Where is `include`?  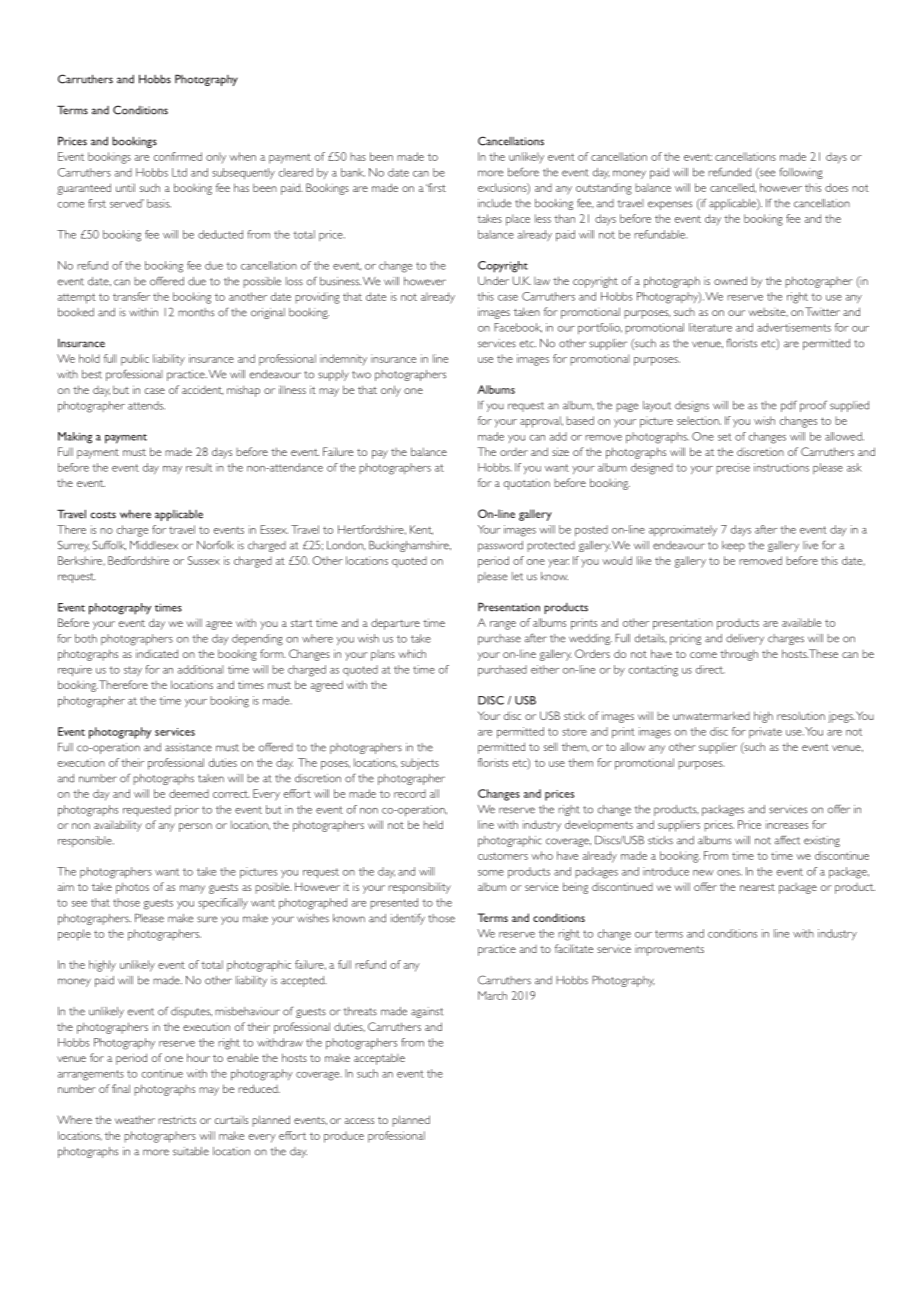 include is located at coordinates (494, 203).
